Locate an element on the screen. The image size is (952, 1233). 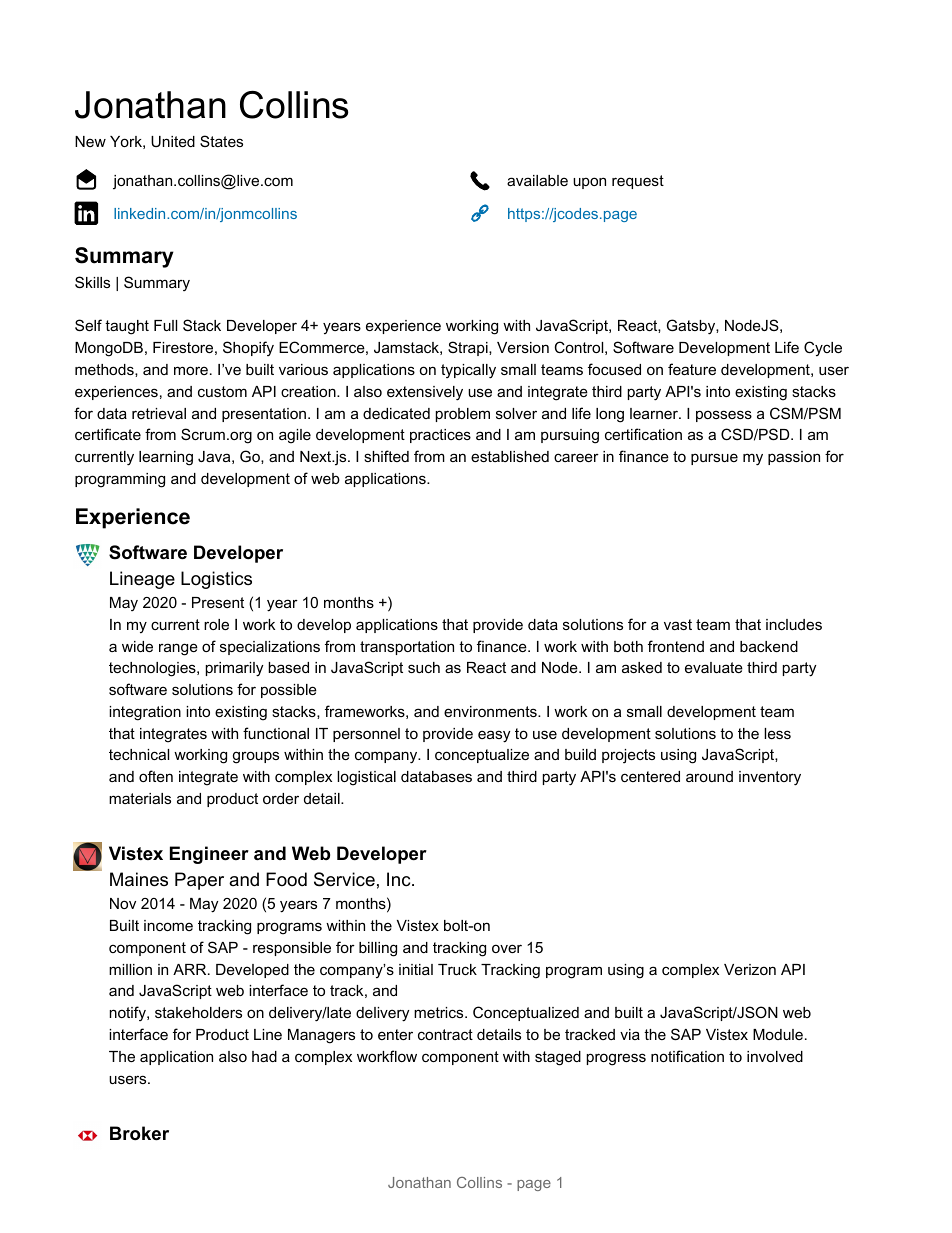
available is located at coordinates (537, 180).
